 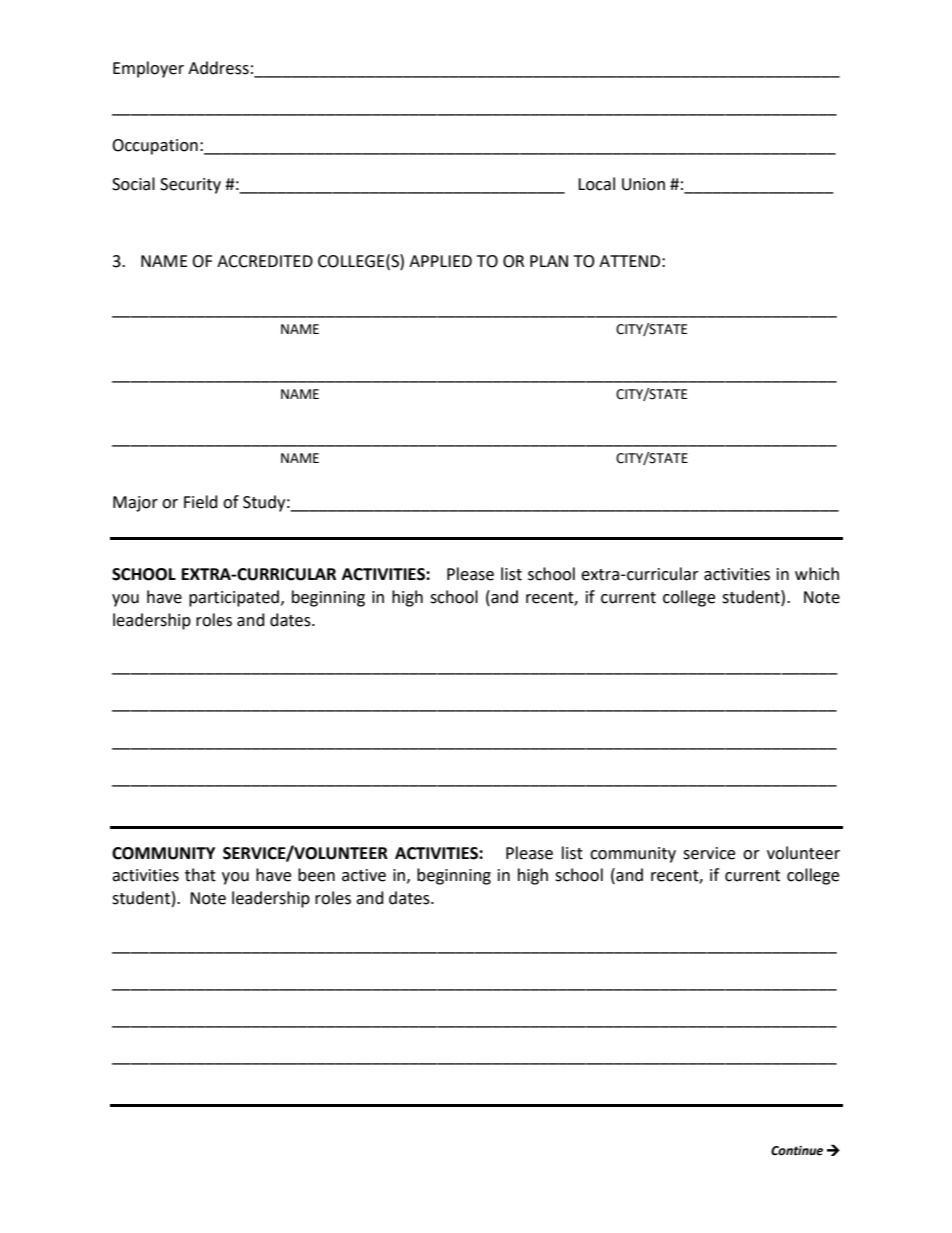 I want to click on Employer, so click(x=148, y=69).
